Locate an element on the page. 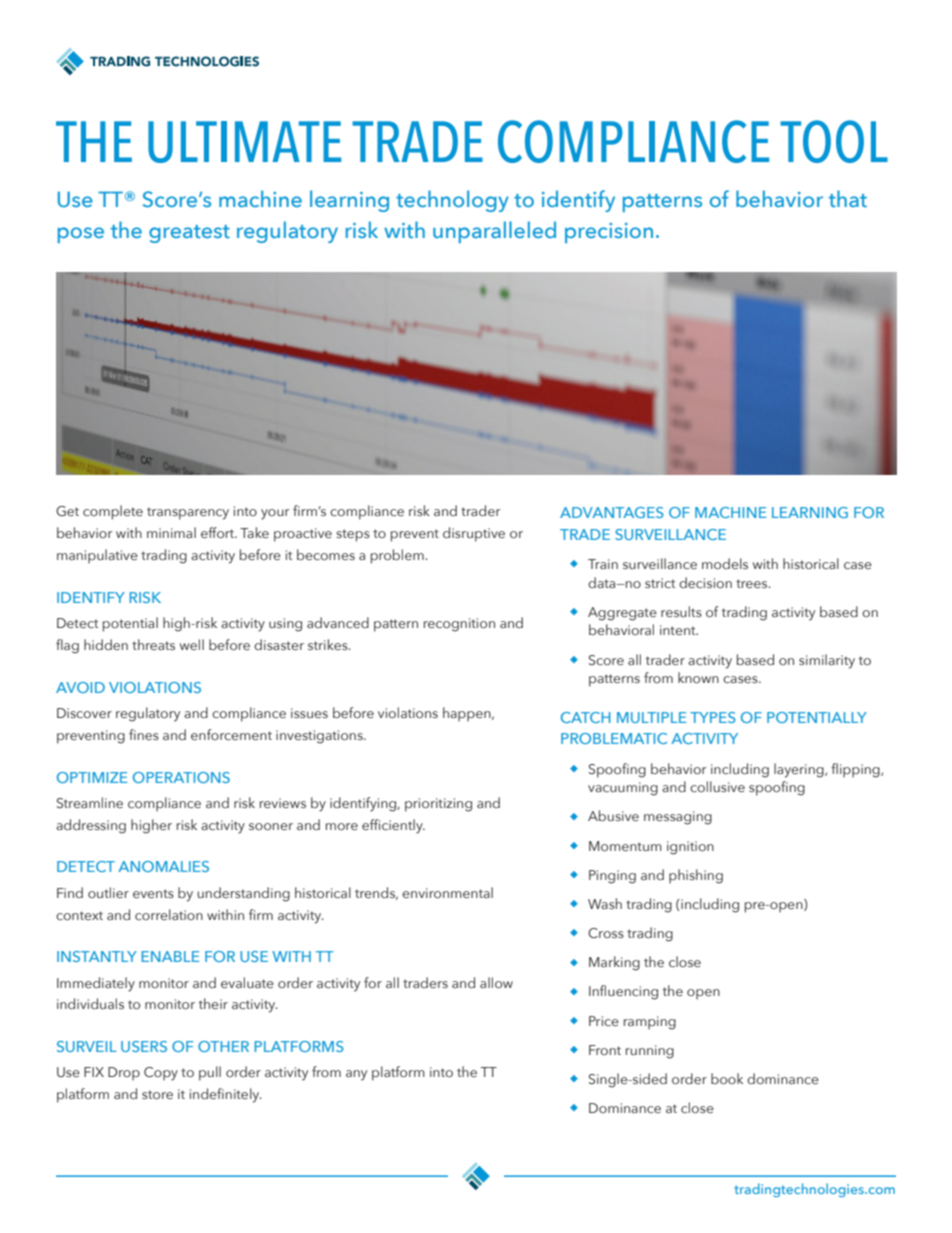 This page has width=952, height=1233. book is located at coordinates (727, 1078).
